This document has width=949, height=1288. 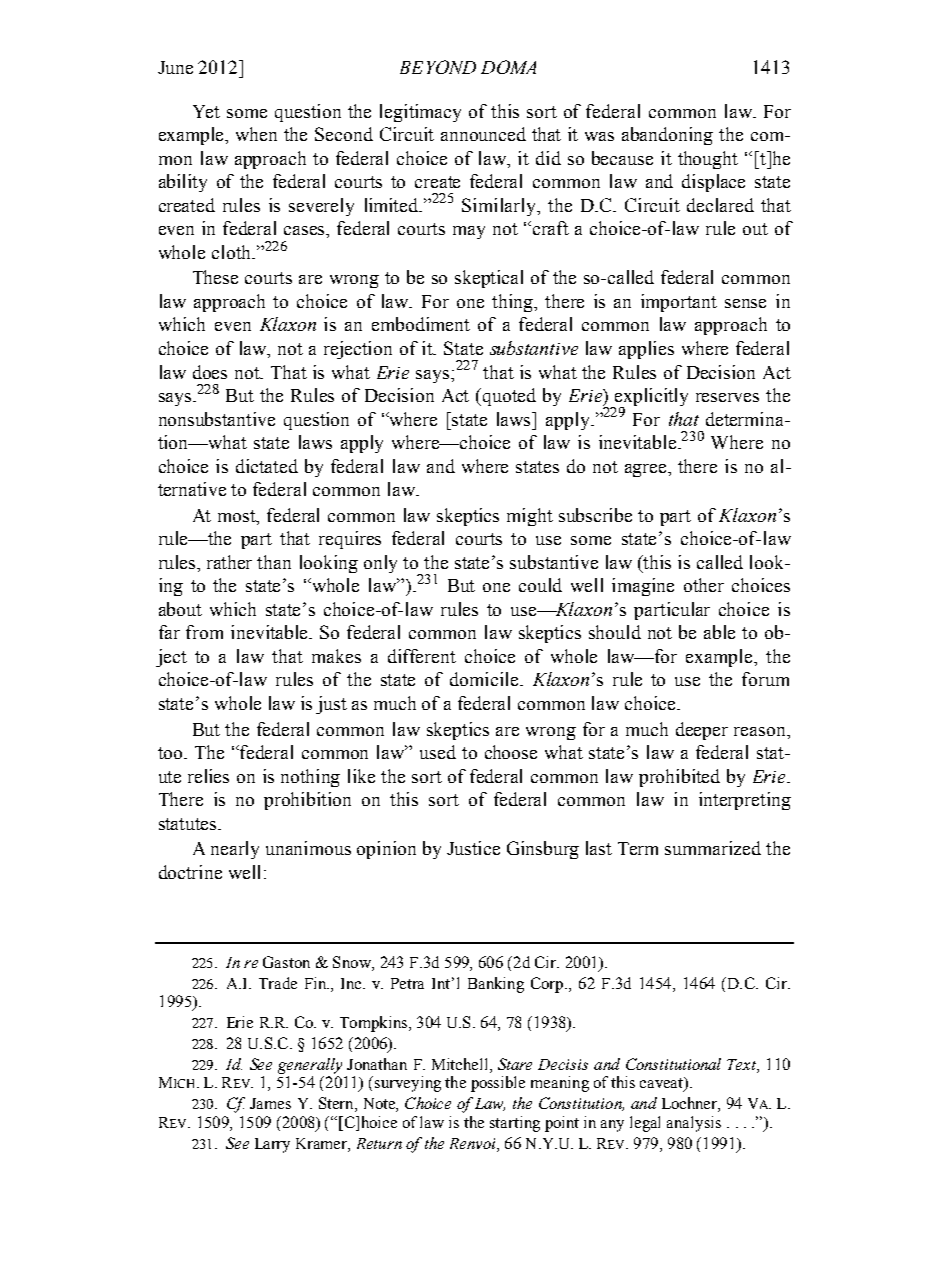 I want to click on too, so click(x=171, y=753).
